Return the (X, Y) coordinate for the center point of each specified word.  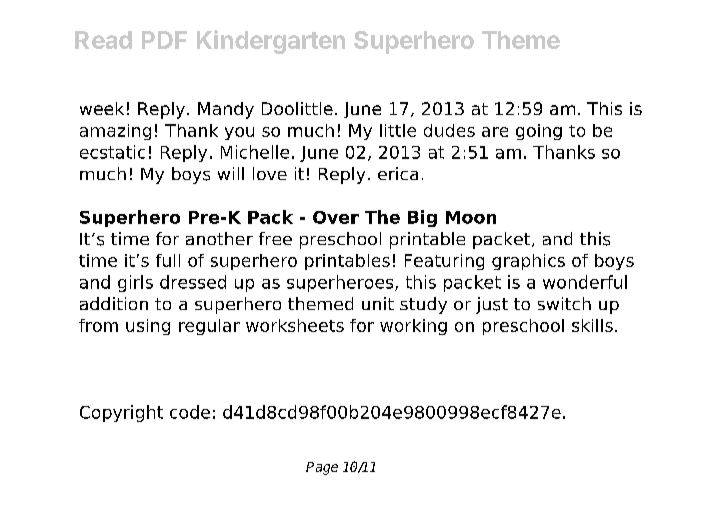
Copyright (121, 413)
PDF (164, 40)
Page (322, 468)
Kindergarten (271, 42)
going (539, 132)
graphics (528, 262)
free (275, 238)
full (168, 260)
